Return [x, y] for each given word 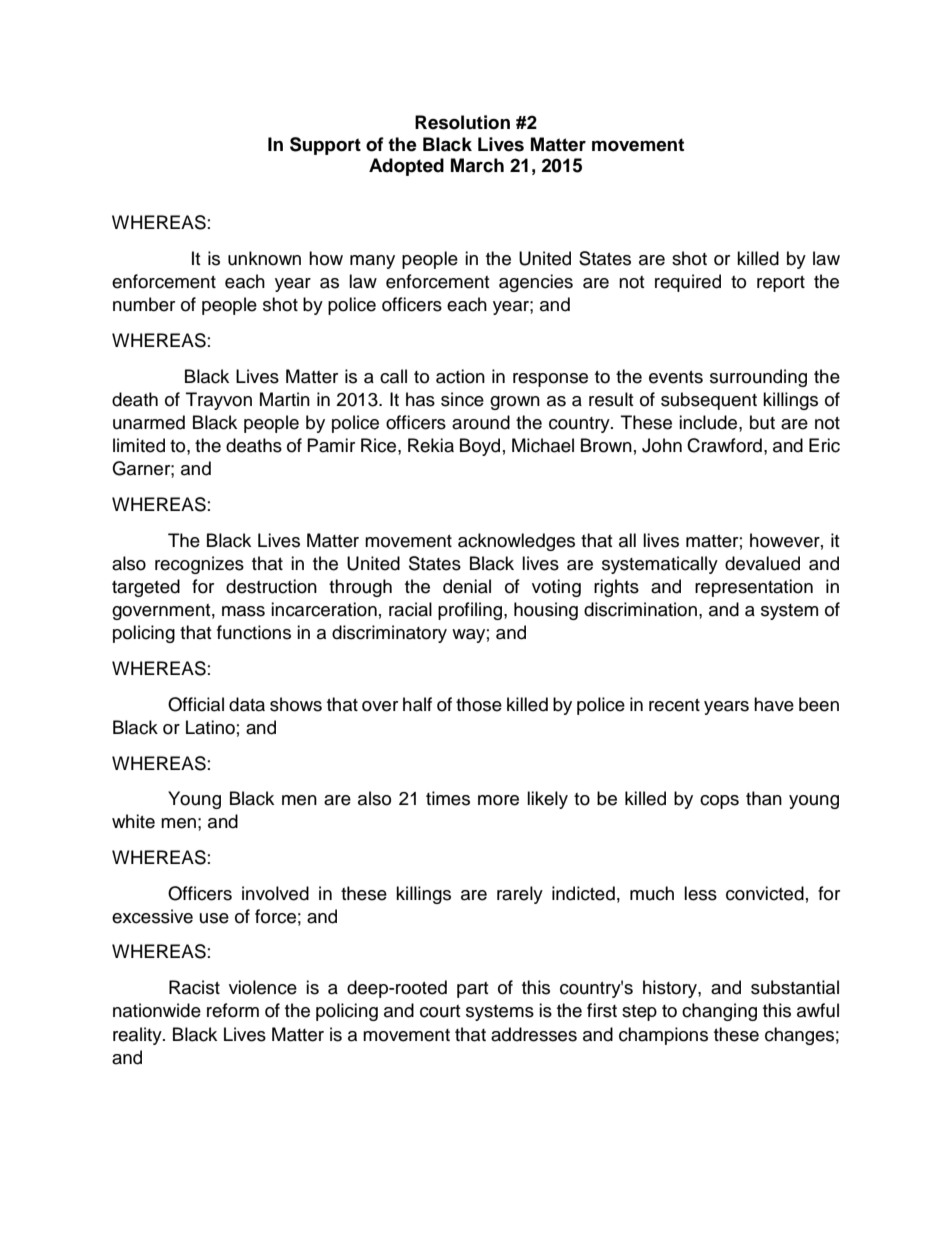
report [781, 284]
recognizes [199, 565]
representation [754, 588]
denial [467, 586]
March [477, 165]
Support [325, 146]
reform [233, 1010]
